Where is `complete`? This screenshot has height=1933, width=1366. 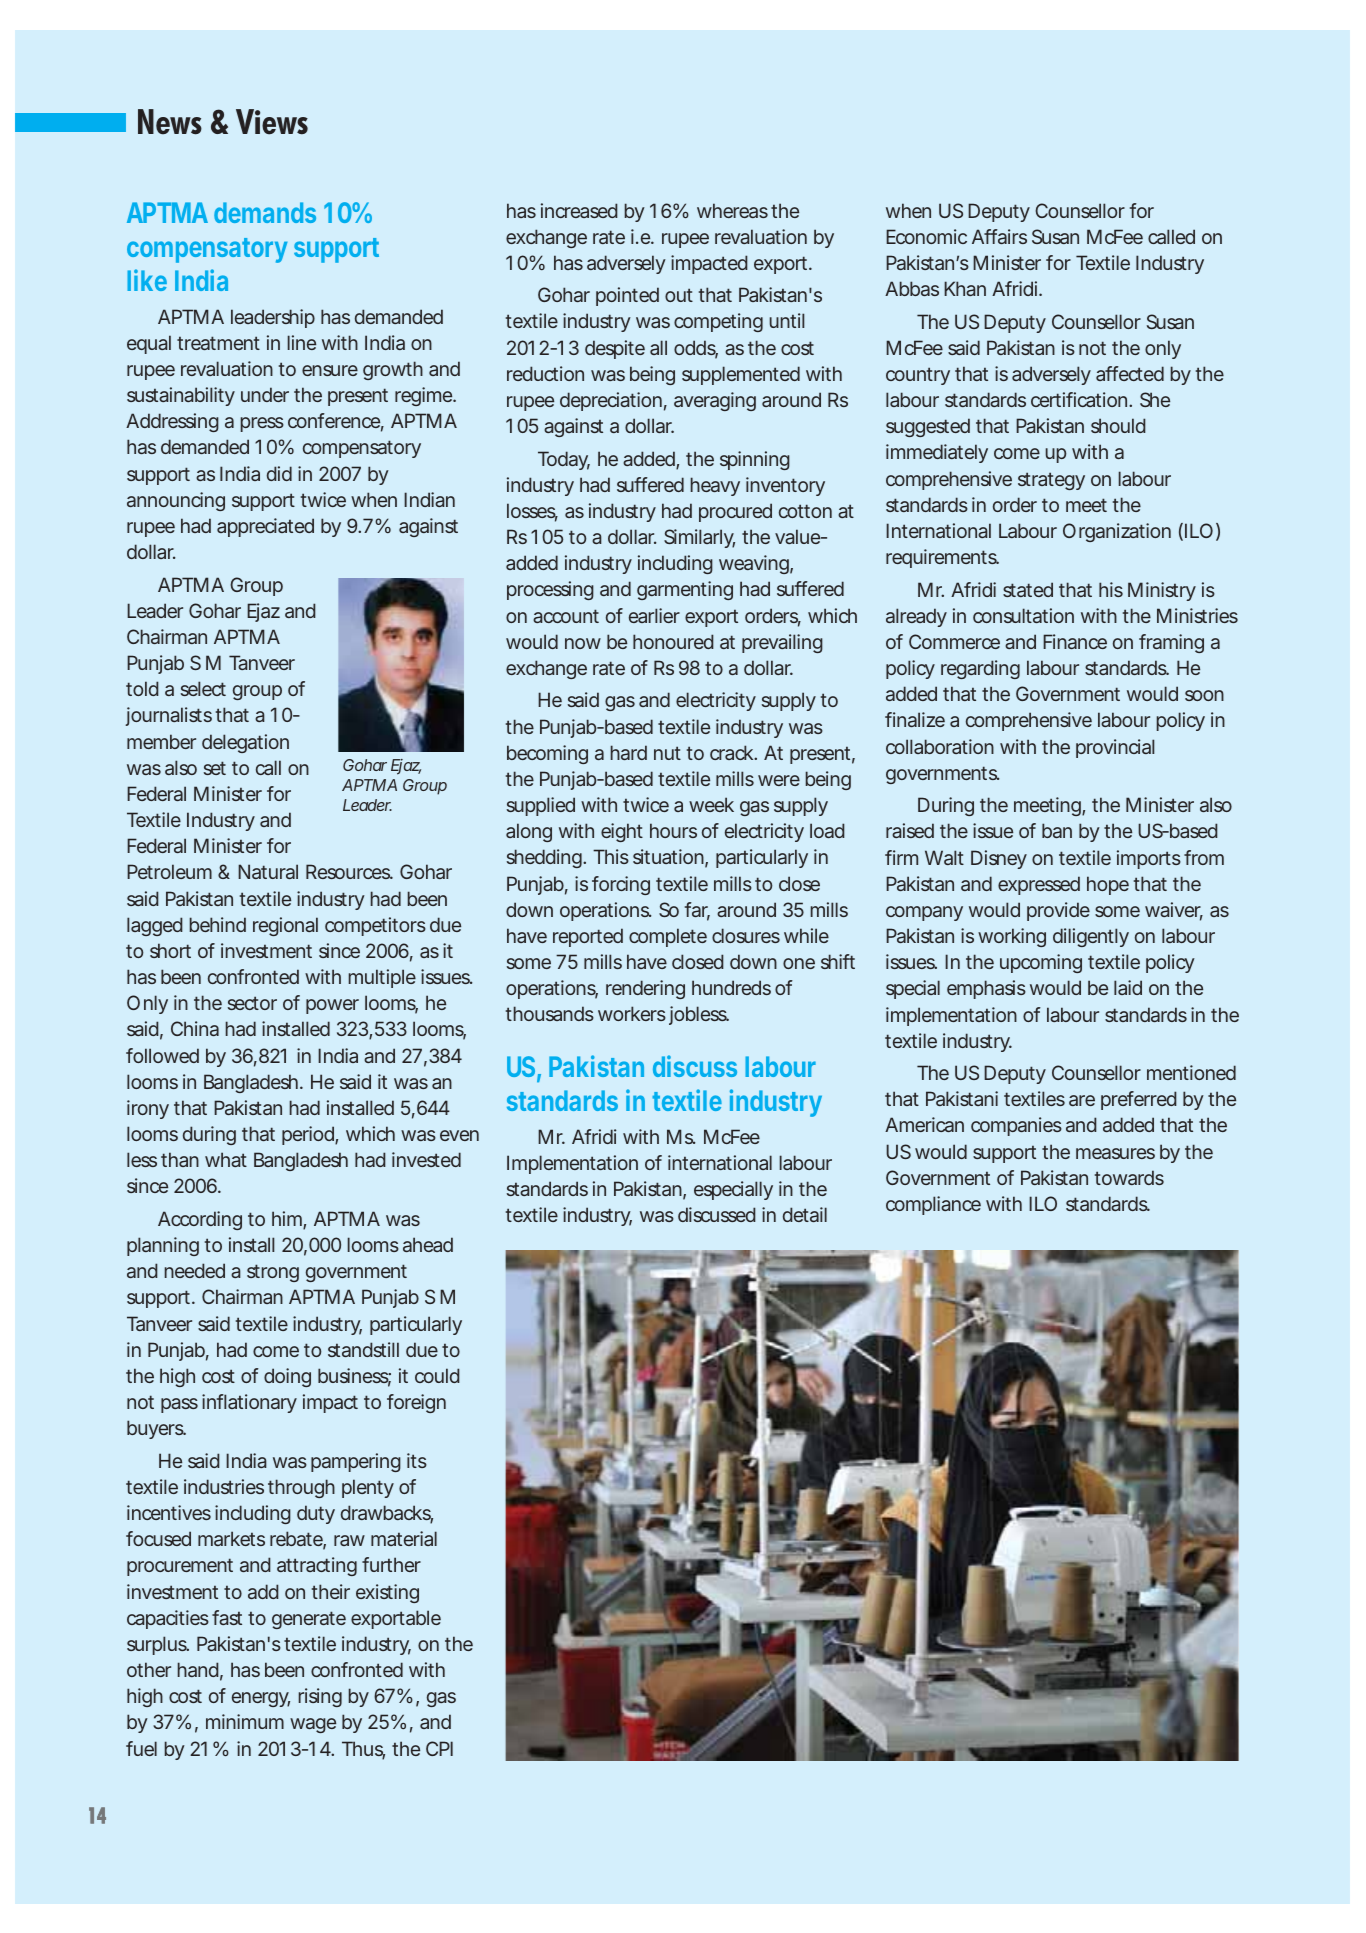 complete is located at coordinates (668, 937).
